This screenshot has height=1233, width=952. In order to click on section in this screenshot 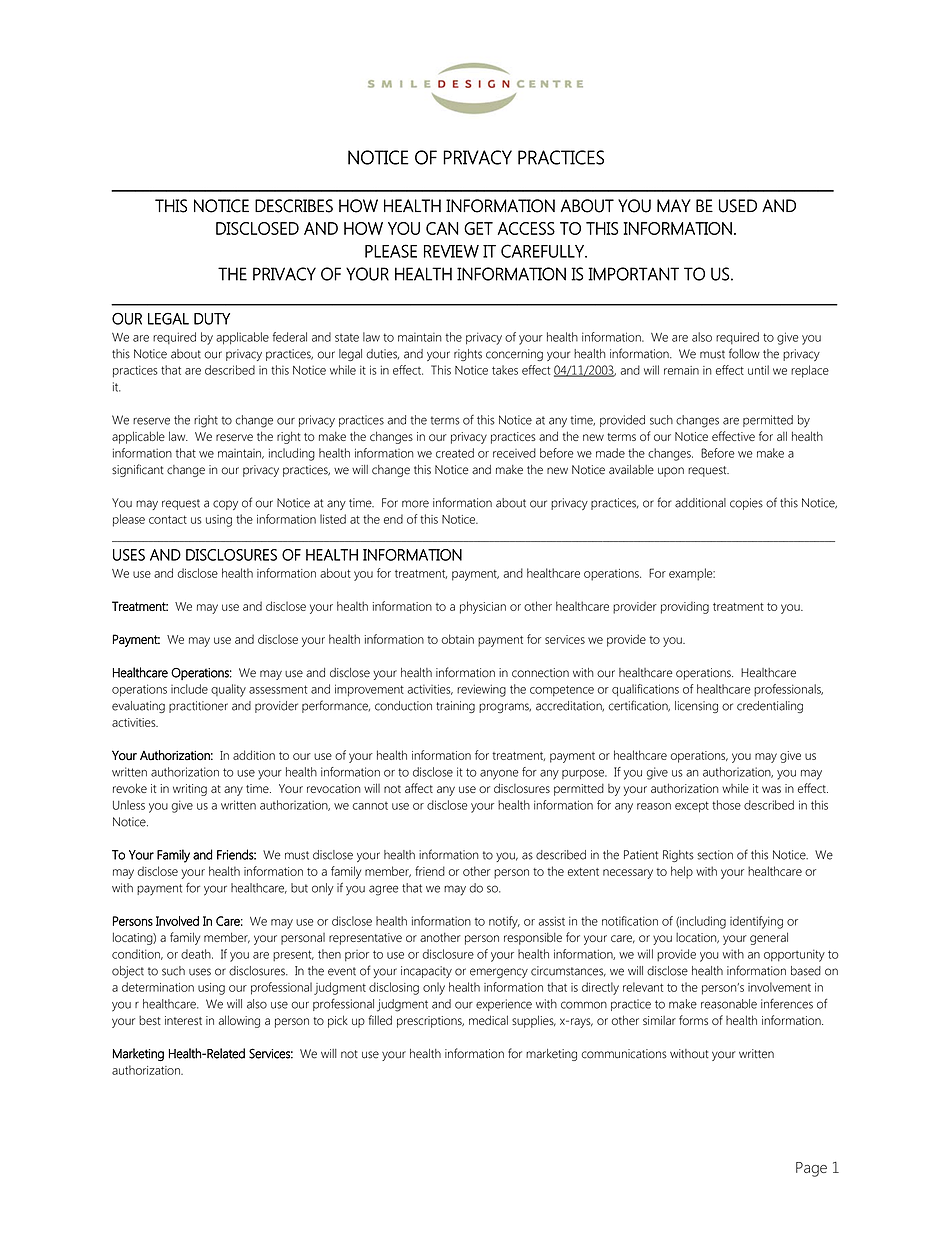, I will do `click(715, 855)`.
